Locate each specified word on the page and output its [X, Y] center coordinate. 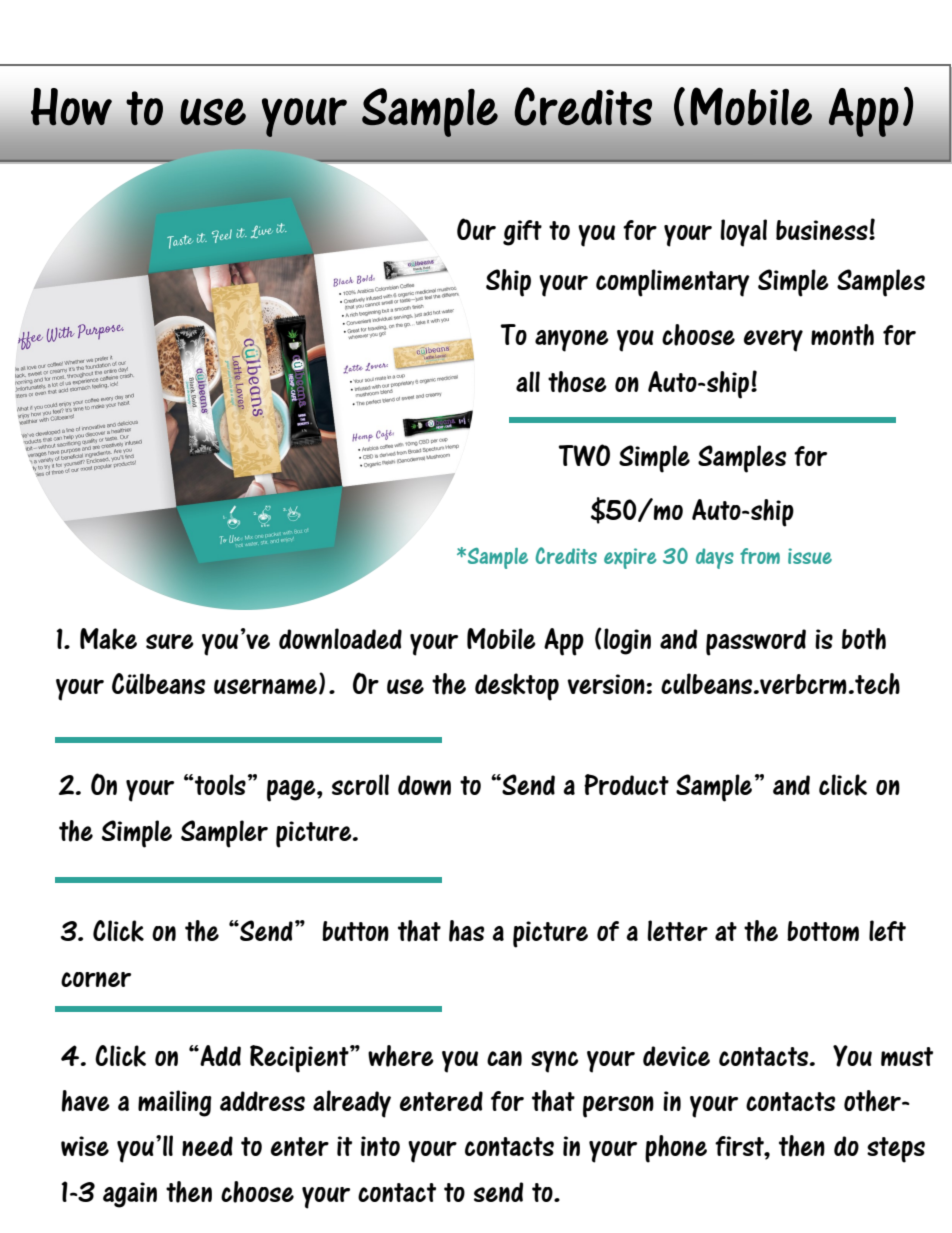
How [71, 107]
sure [170, 641]
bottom [823, 931]
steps [896, 1150]
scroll [360, 784]
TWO [584, 455]
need [207, 1146]
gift [522, 233]
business [823, 230]
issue [810, 556]
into [380, 1146]
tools [219, 784]
